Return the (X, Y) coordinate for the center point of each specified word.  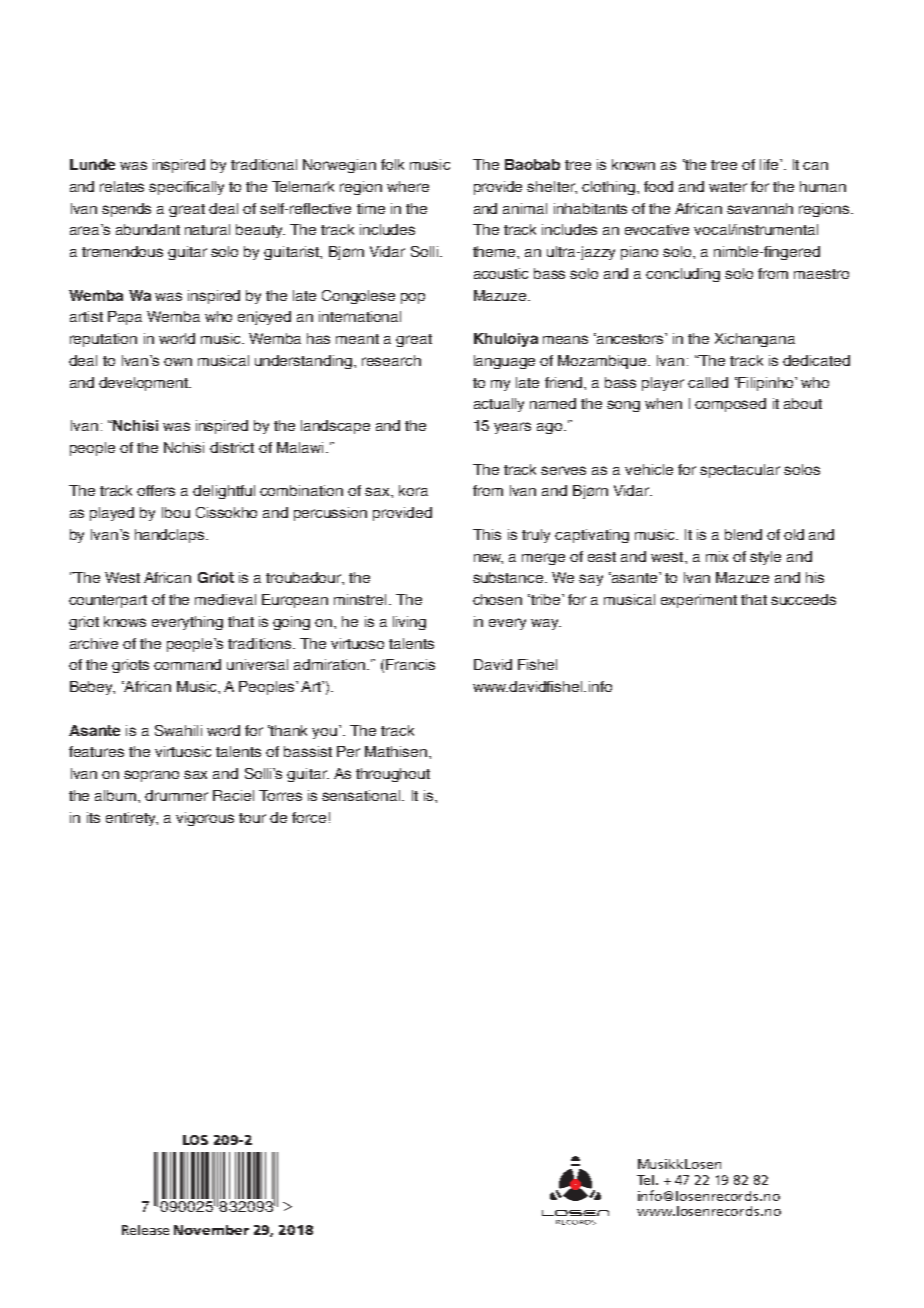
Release (145, 1230)
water (728, 187)
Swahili (178, 730)
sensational (362, 795)
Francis (410, 664)
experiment (699, 601)
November (211, 1230)
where (408, 186)
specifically (186, 188)
